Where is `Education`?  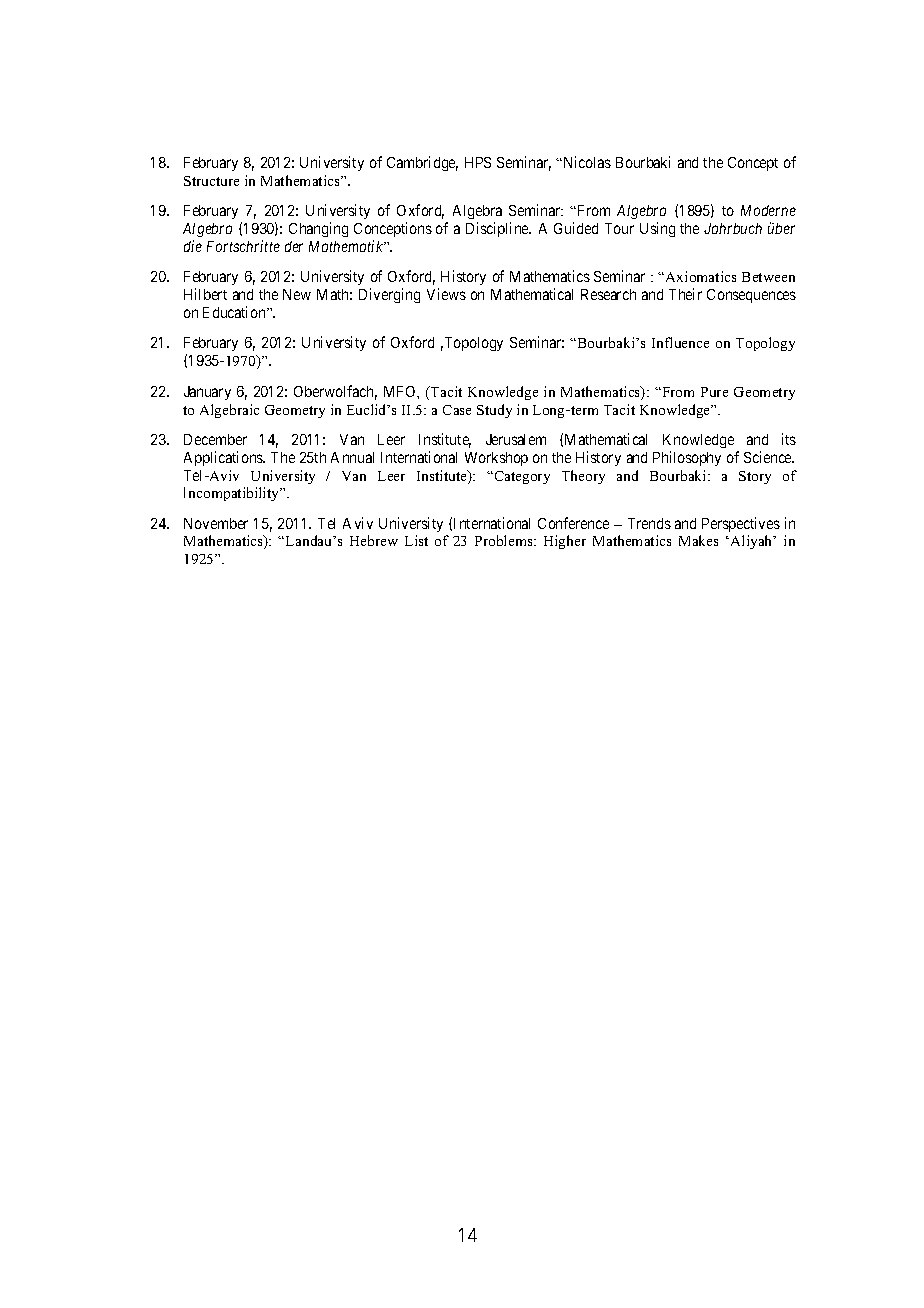
Education is located at coordinates (235, 312).
